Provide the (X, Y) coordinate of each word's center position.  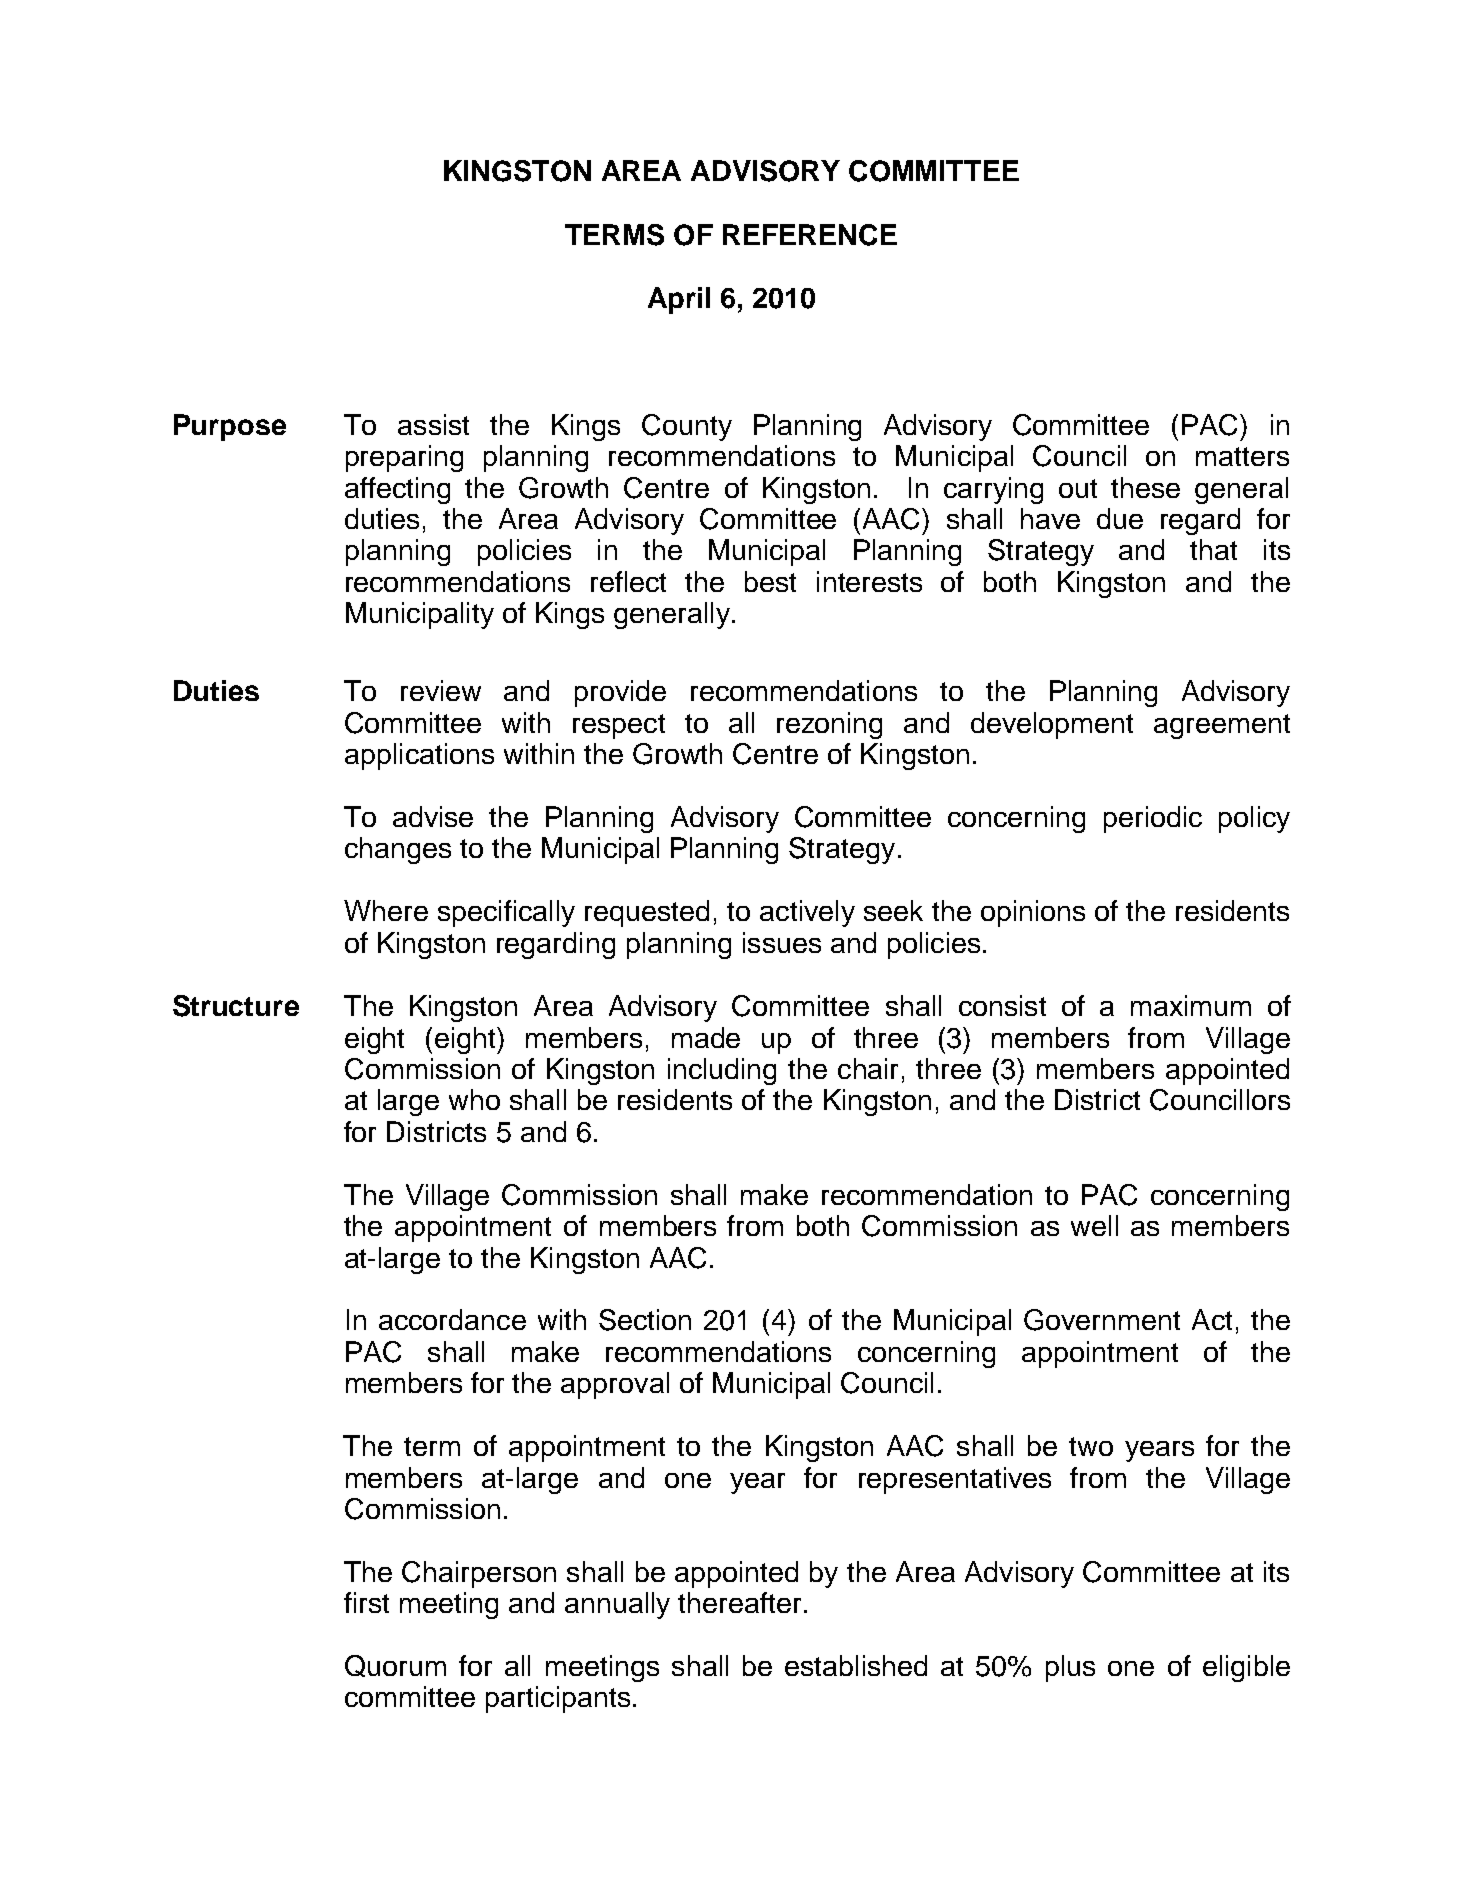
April (679, 300)
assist (433, 424)
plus (1070, 1668)
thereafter (739, 1602)
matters (1242, 456)
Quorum (395, 1666)
